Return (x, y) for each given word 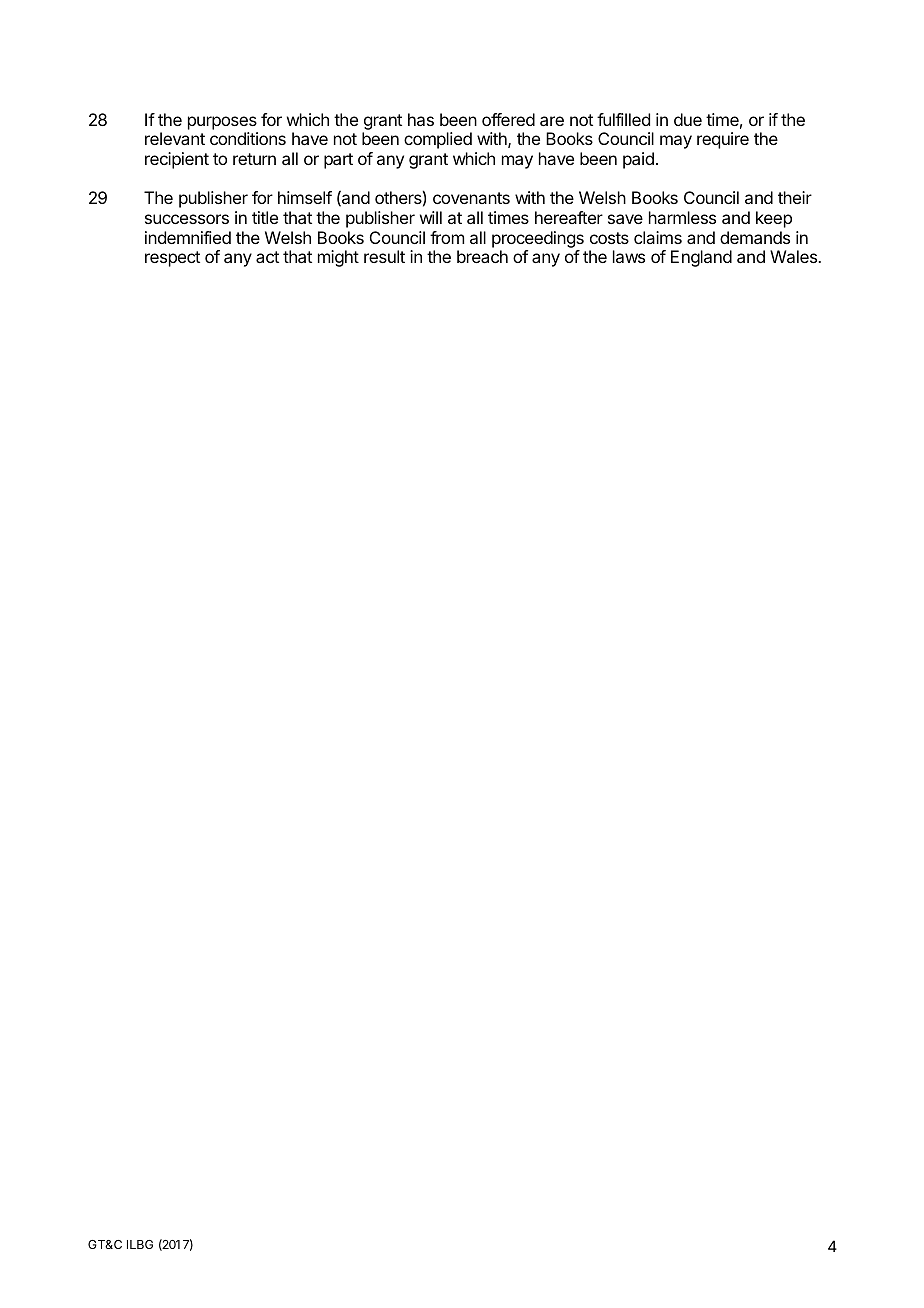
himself (305, 197)
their (795, 197)
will (431, 217)
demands (755, 237)
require (723, 140)
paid (638, 160)
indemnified (188, 237)
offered (508, 119)
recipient (177, 160)
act (267, 257)
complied (438, 140)
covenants (471, 198)
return (254, 159)
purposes (222, 123)
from (447, 237)
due (688, 119)
